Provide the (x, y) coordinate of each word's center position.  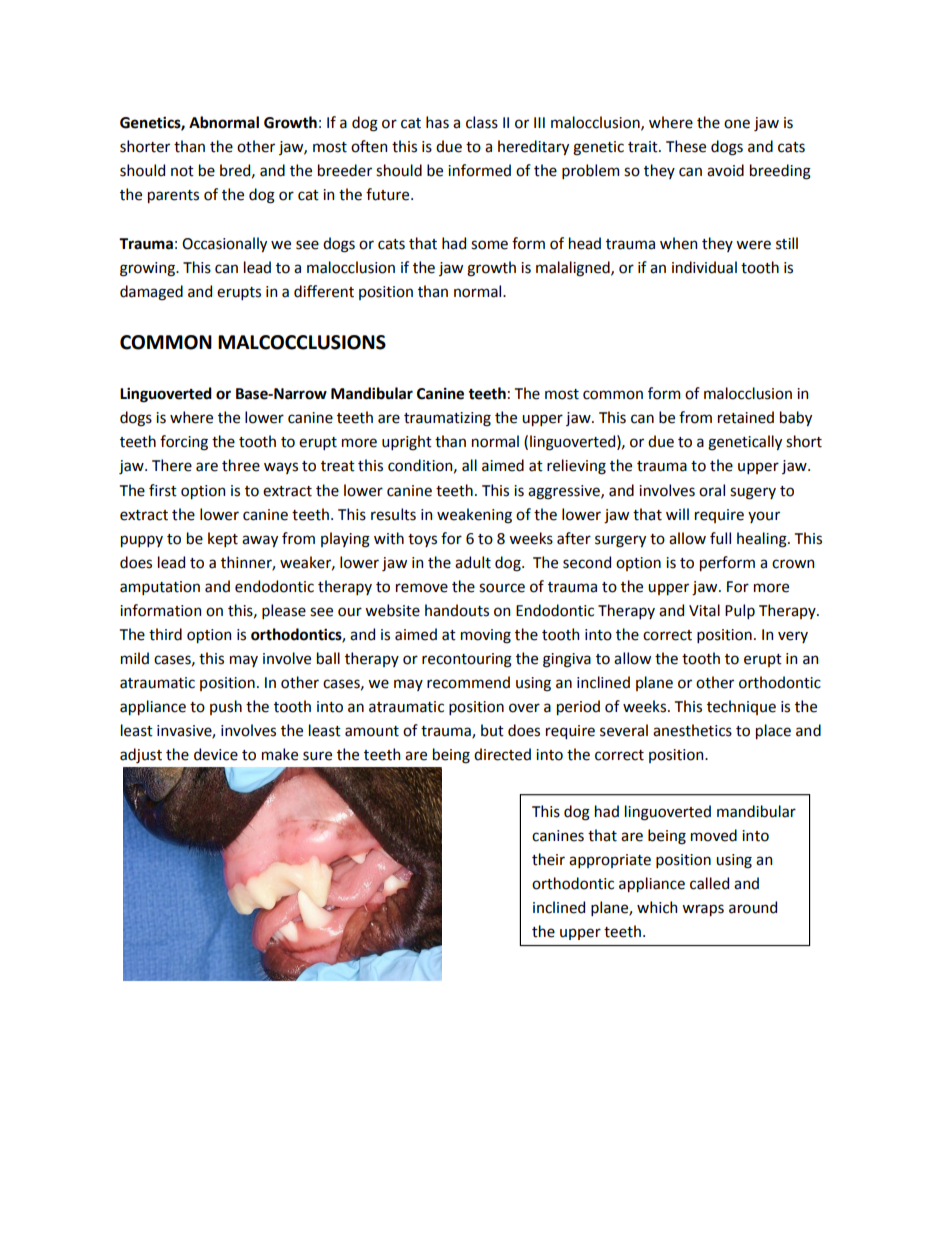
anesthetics (692, 730)
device (216, 754)
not (182, 171)
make (280, 754)
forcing (184, 443)
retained (746, 417)
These (686, 146)
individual (704, 267)
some (489, 245)
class (482, 122)
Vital (704, 610)
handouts (457, 610)
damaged (151, 293)
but (492, 730)
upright (407, 443)
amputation (160, 588)
